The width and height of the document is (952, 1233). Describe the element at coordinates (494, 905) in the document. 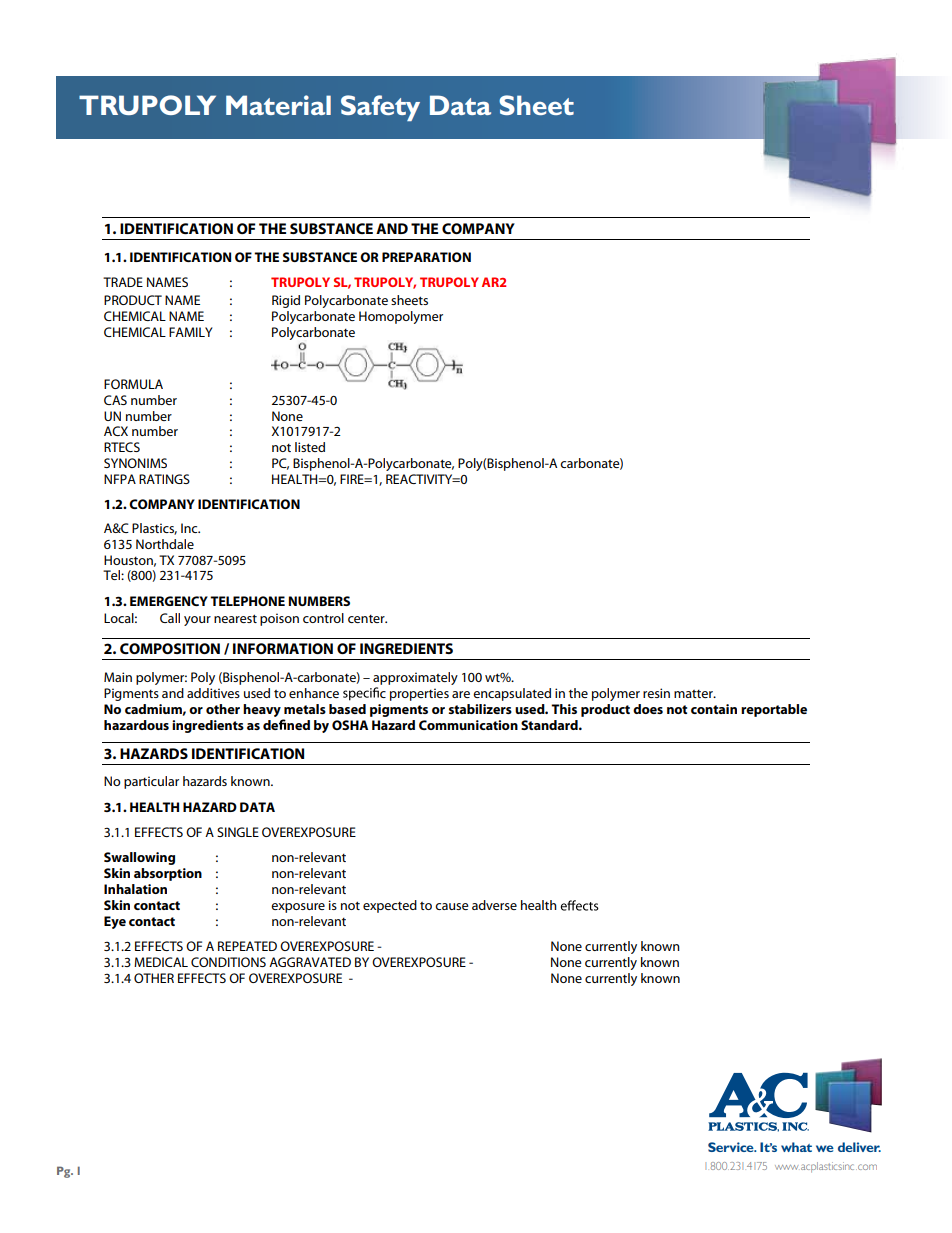

I see `adverse` at that location.
